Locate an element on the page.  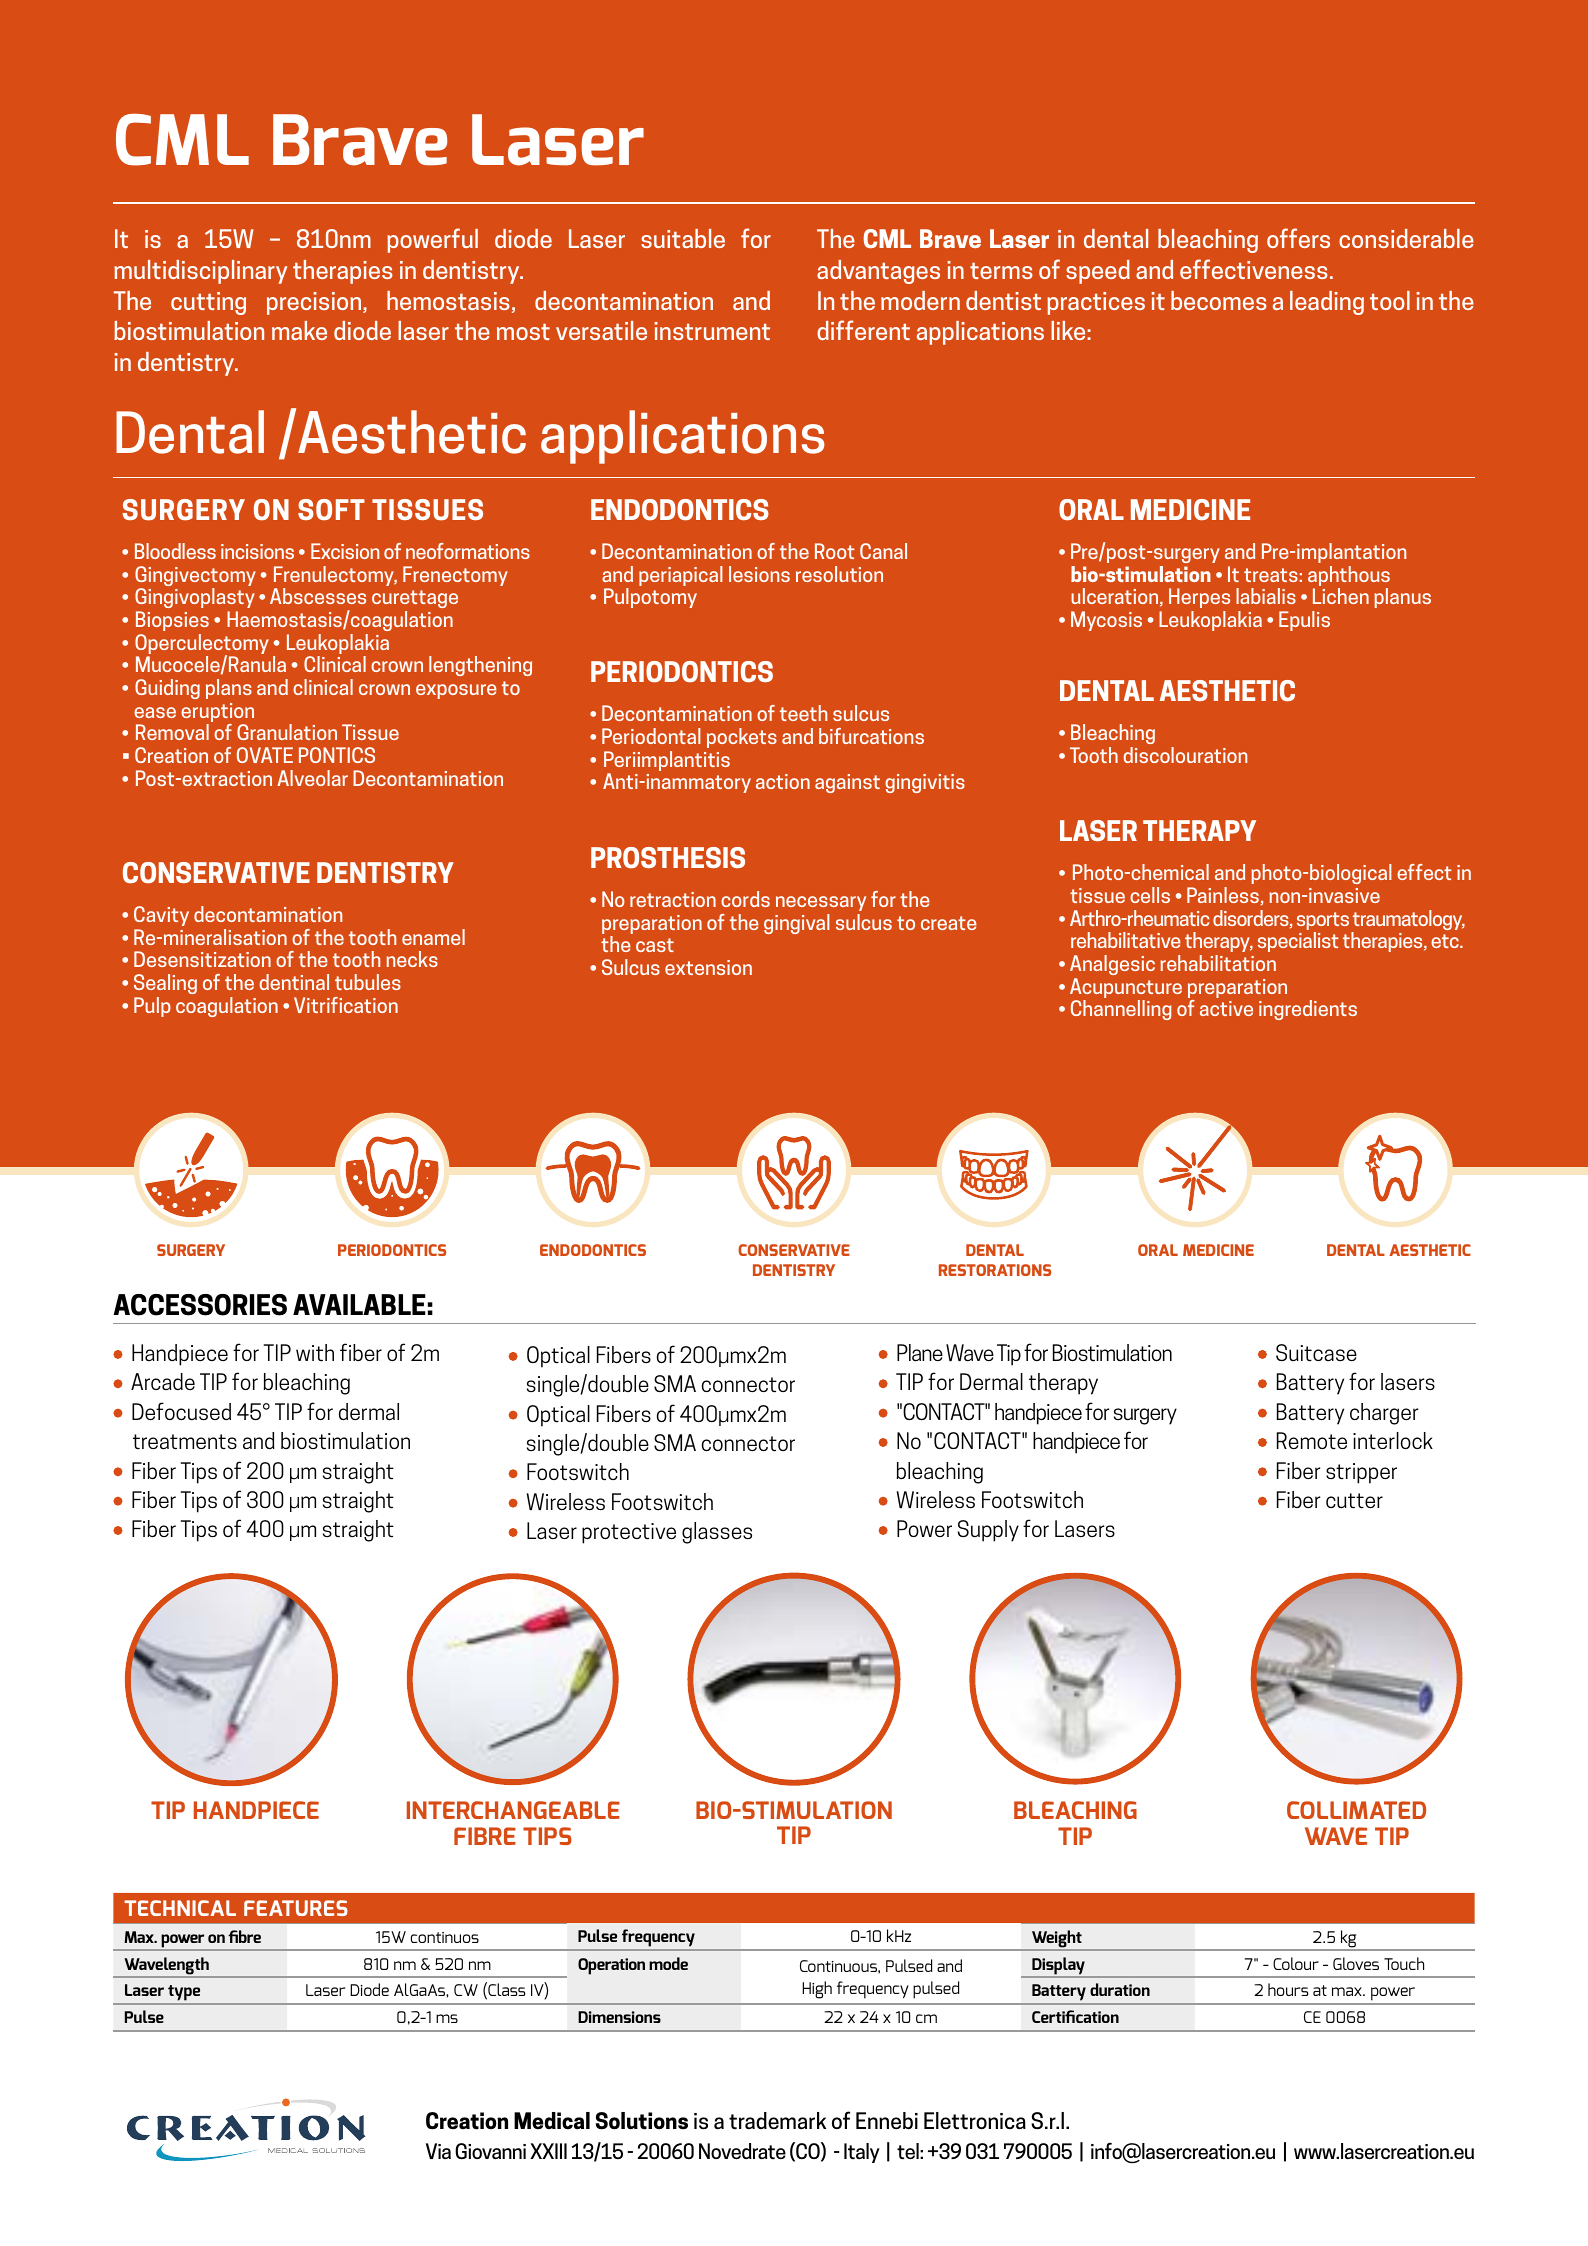
Via is located at coordinates (438, 2151).
